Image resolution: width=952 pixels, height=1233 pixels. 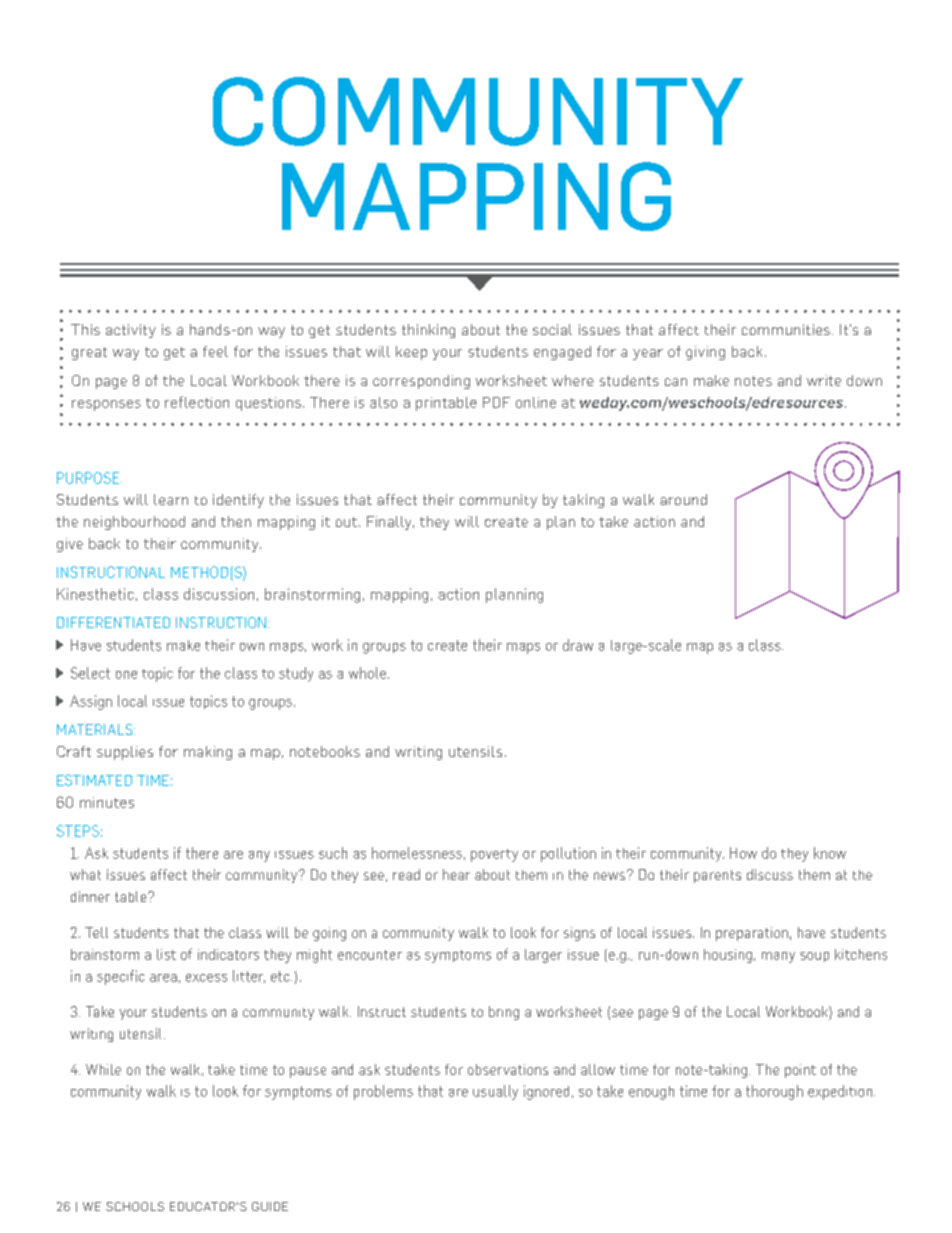 What do you see at coordinates (494, 855) in the screenshot?
I see `poverty` at bounding box center [494, 855].
